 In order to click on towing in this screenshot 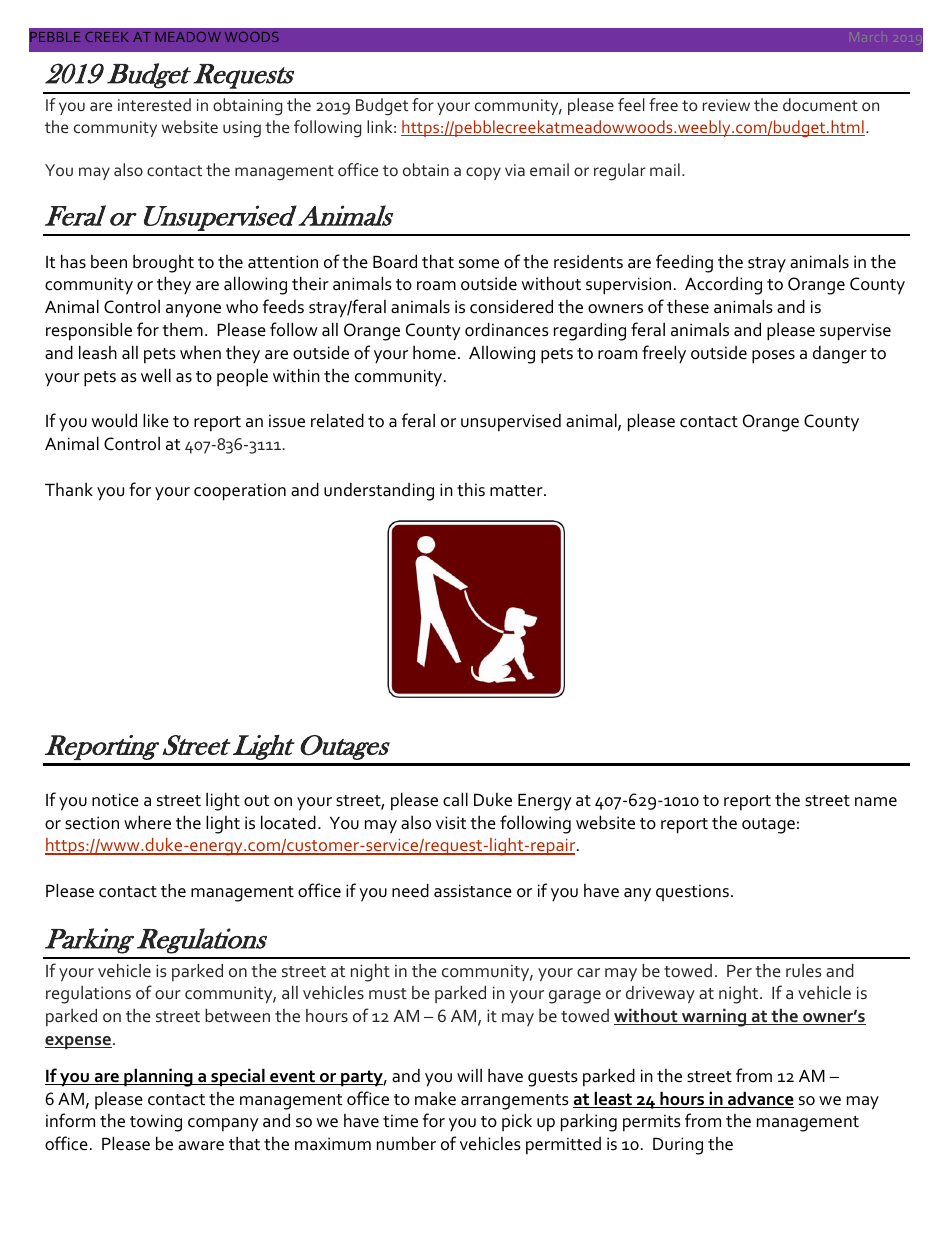, I will do `click(156, 1123)`.
